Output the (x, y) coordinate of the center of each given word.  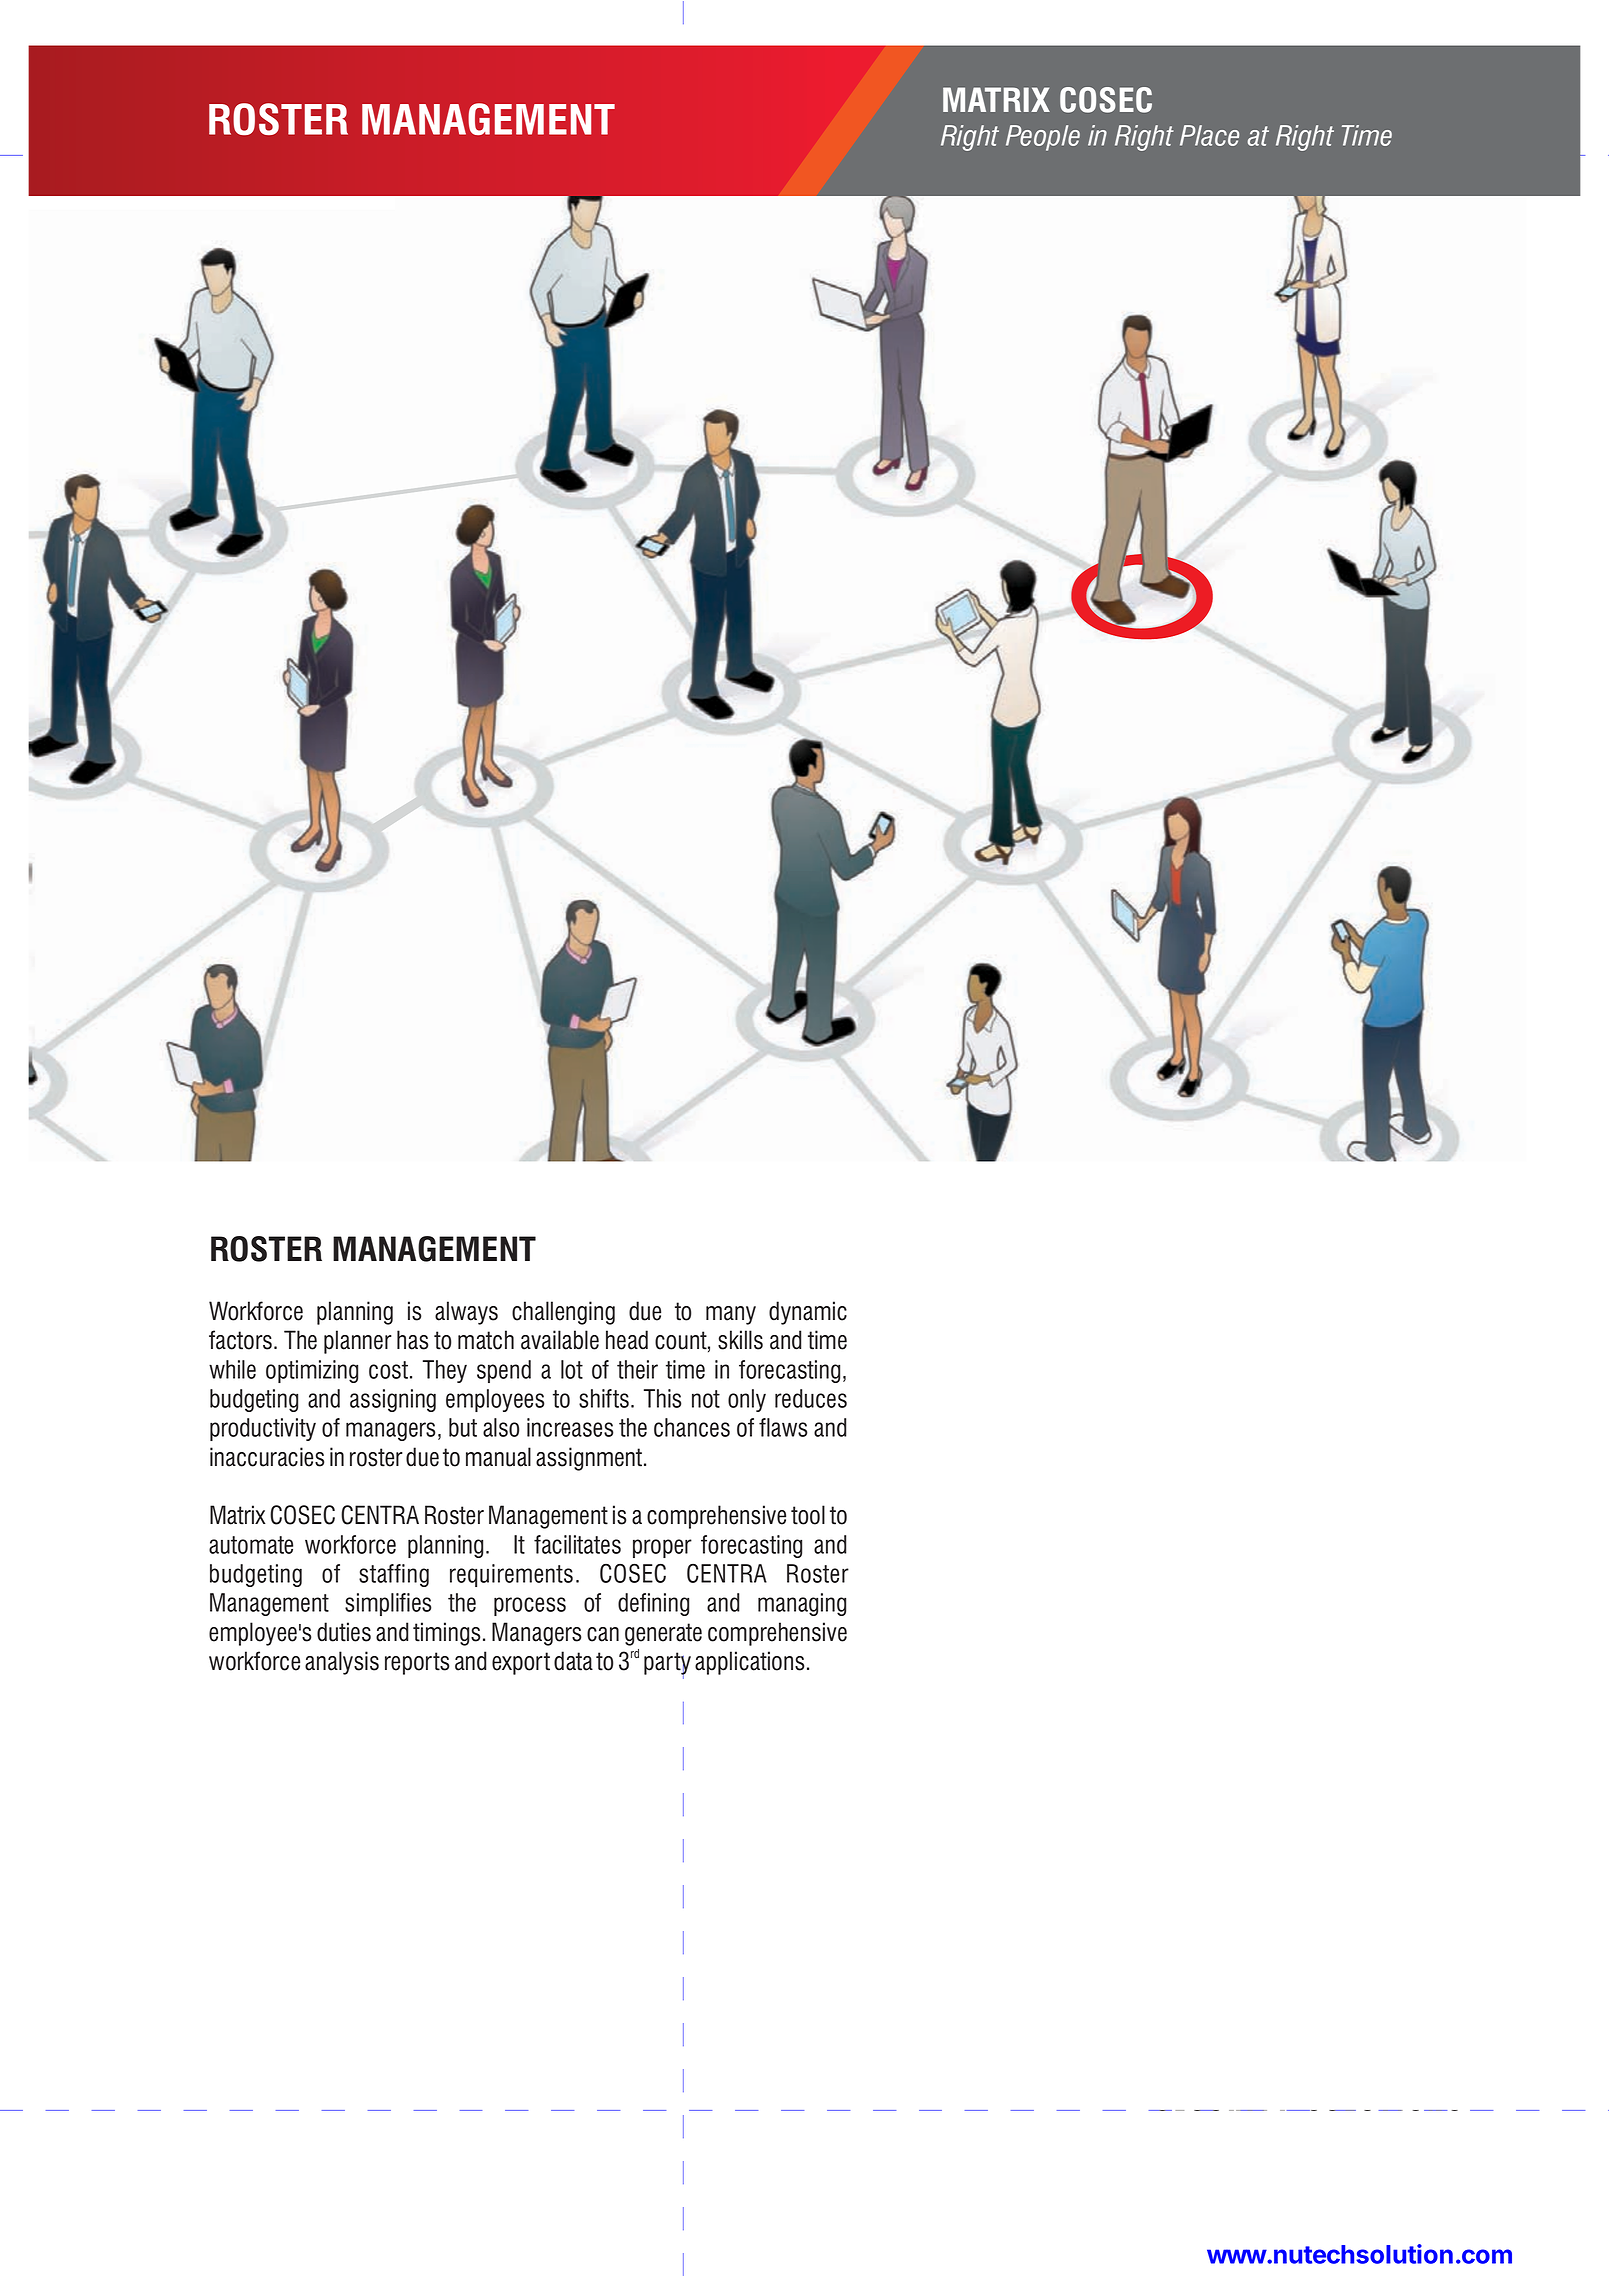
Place (1209, 135)
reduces (811, 1398)
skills (740, 1340)
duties (344, 1632)
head (627, 1340)
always (466, 1313)
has (412, 1340)
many (731, 1315)
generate (663, 1634)
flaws (783, 1427)
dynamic (808, 1313)
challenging (563, 1313)
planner (358, 1342)
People (1043, 138)
